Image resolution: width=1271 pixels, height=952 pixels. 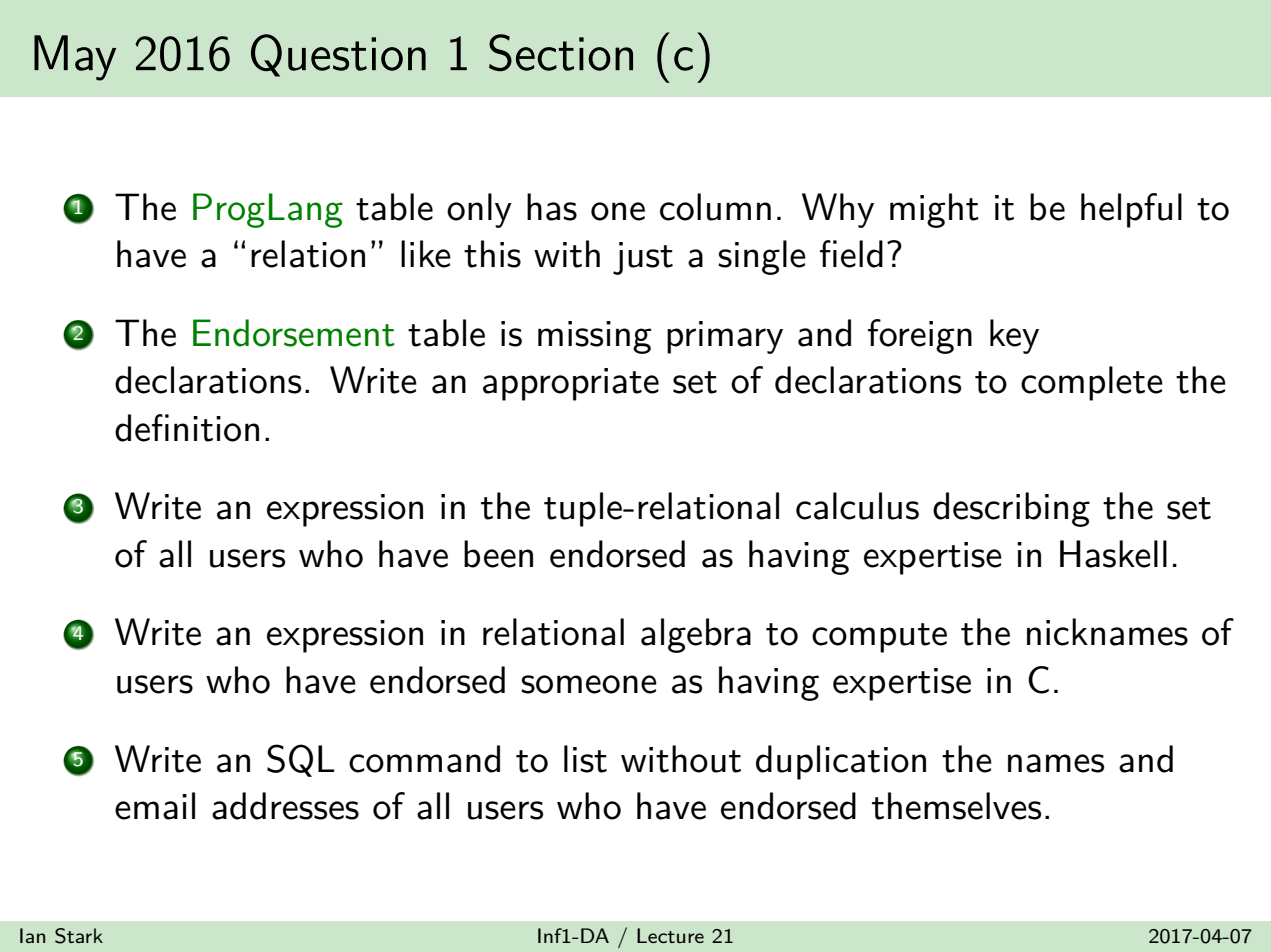 I want to click on Lecture, so click(x=670, y=935).
